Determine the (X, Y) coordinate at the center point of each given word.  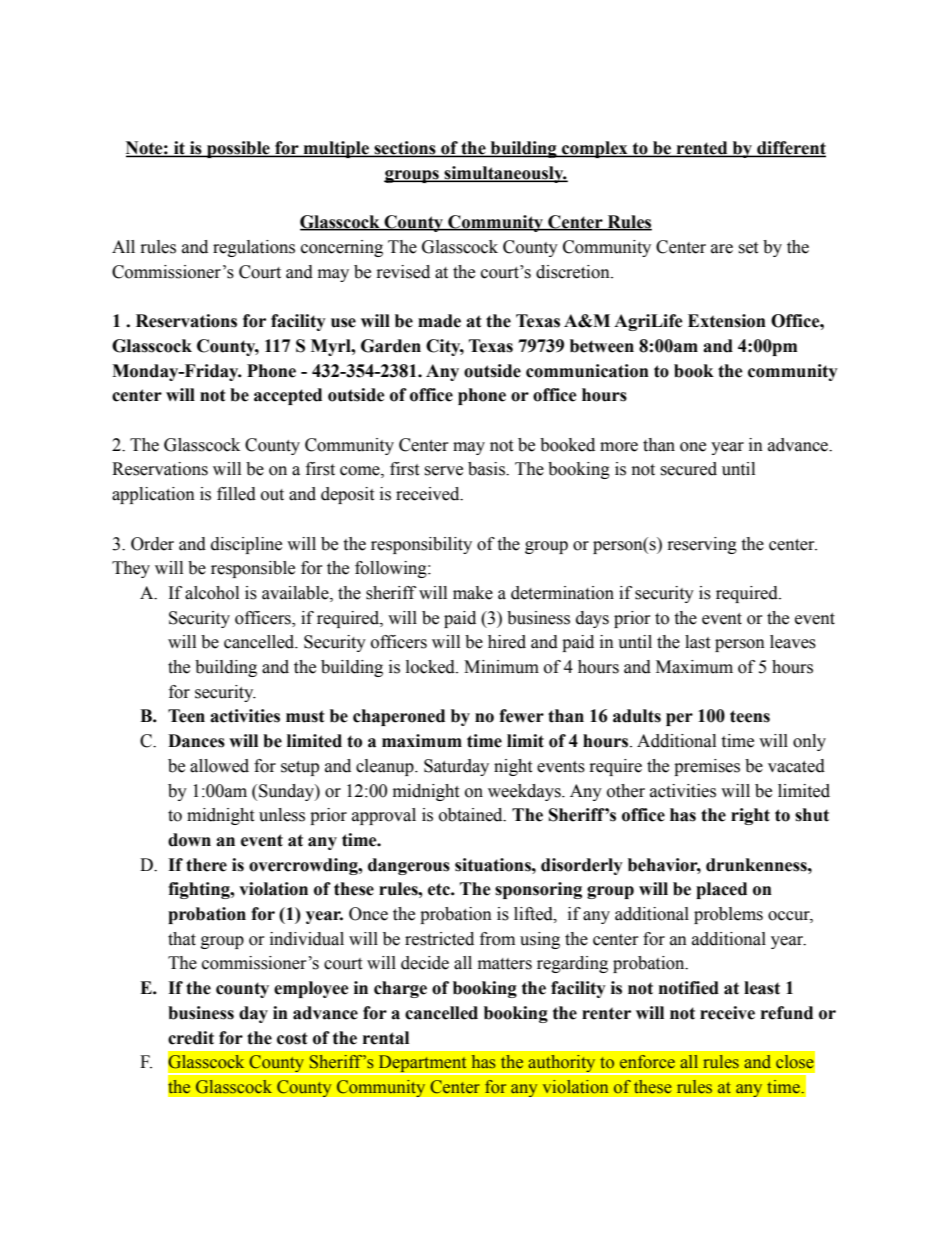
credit (191, 1038)
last (697, 642)
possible (238, 149)
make (473, 593)
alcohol (212, 593)
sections (405, 149)
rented (702, 149)
